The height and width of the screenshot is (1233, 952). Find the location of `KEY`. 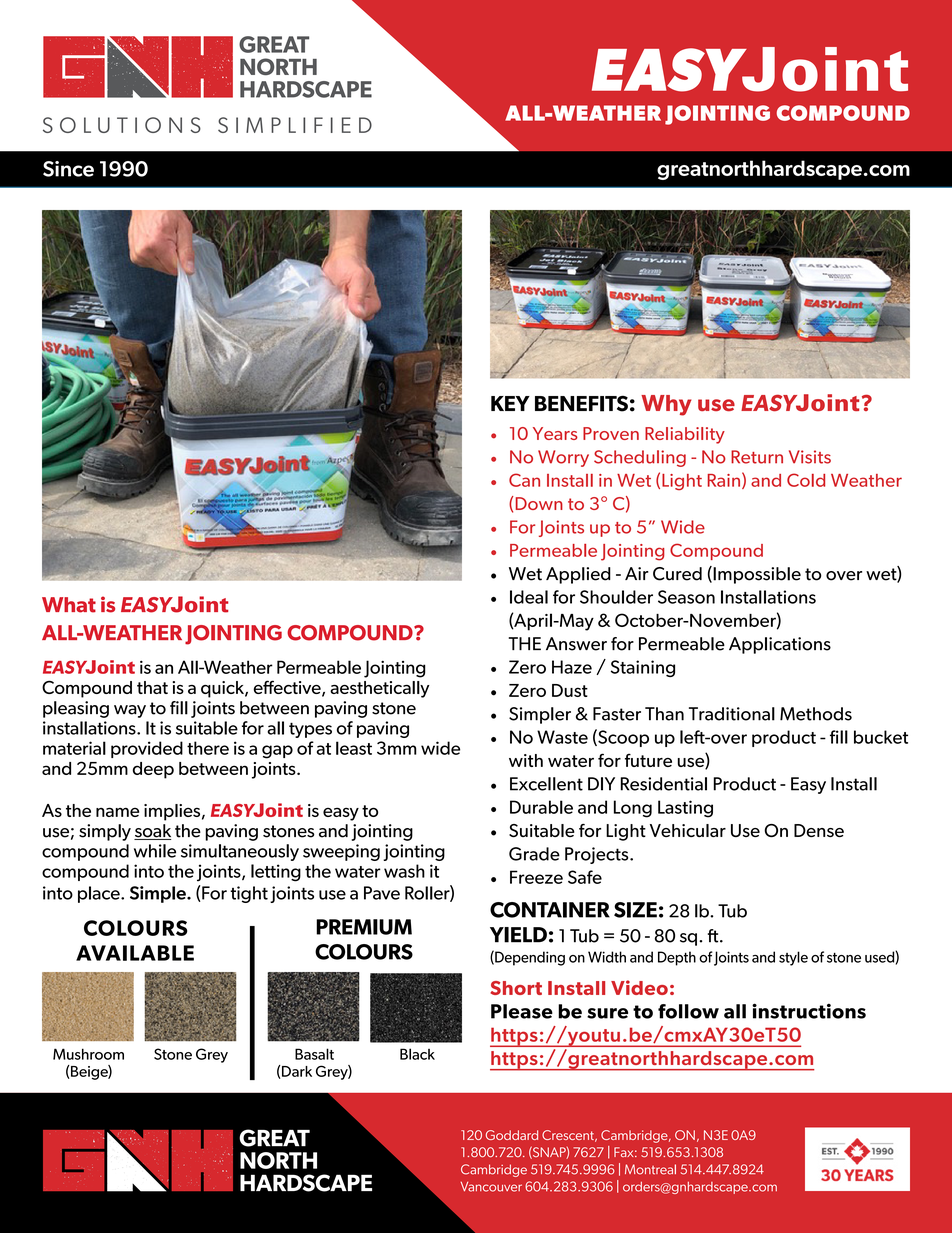

KEY is located at coordinates (510, 403).
